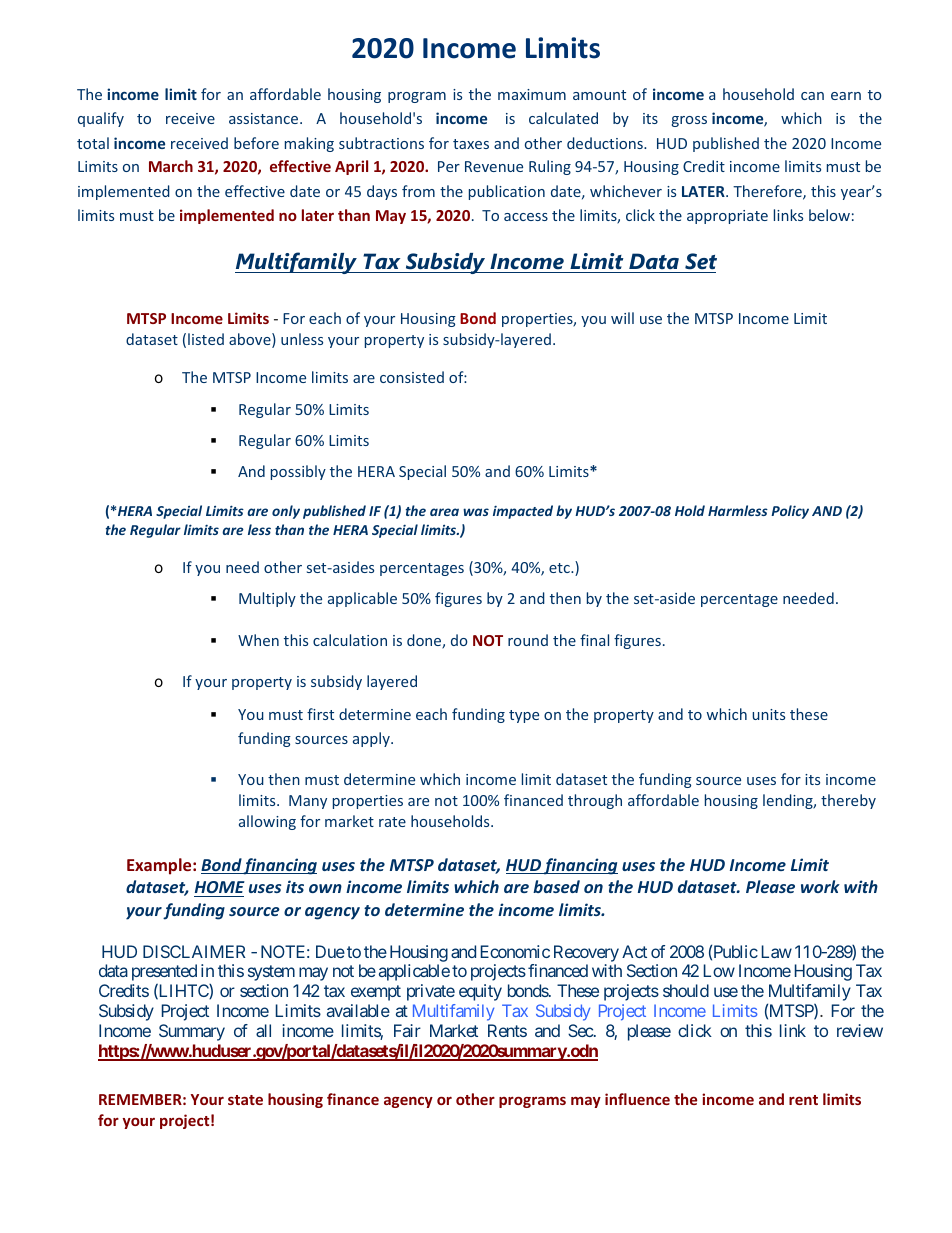  I want to click on allowing, so click(267, 822).
